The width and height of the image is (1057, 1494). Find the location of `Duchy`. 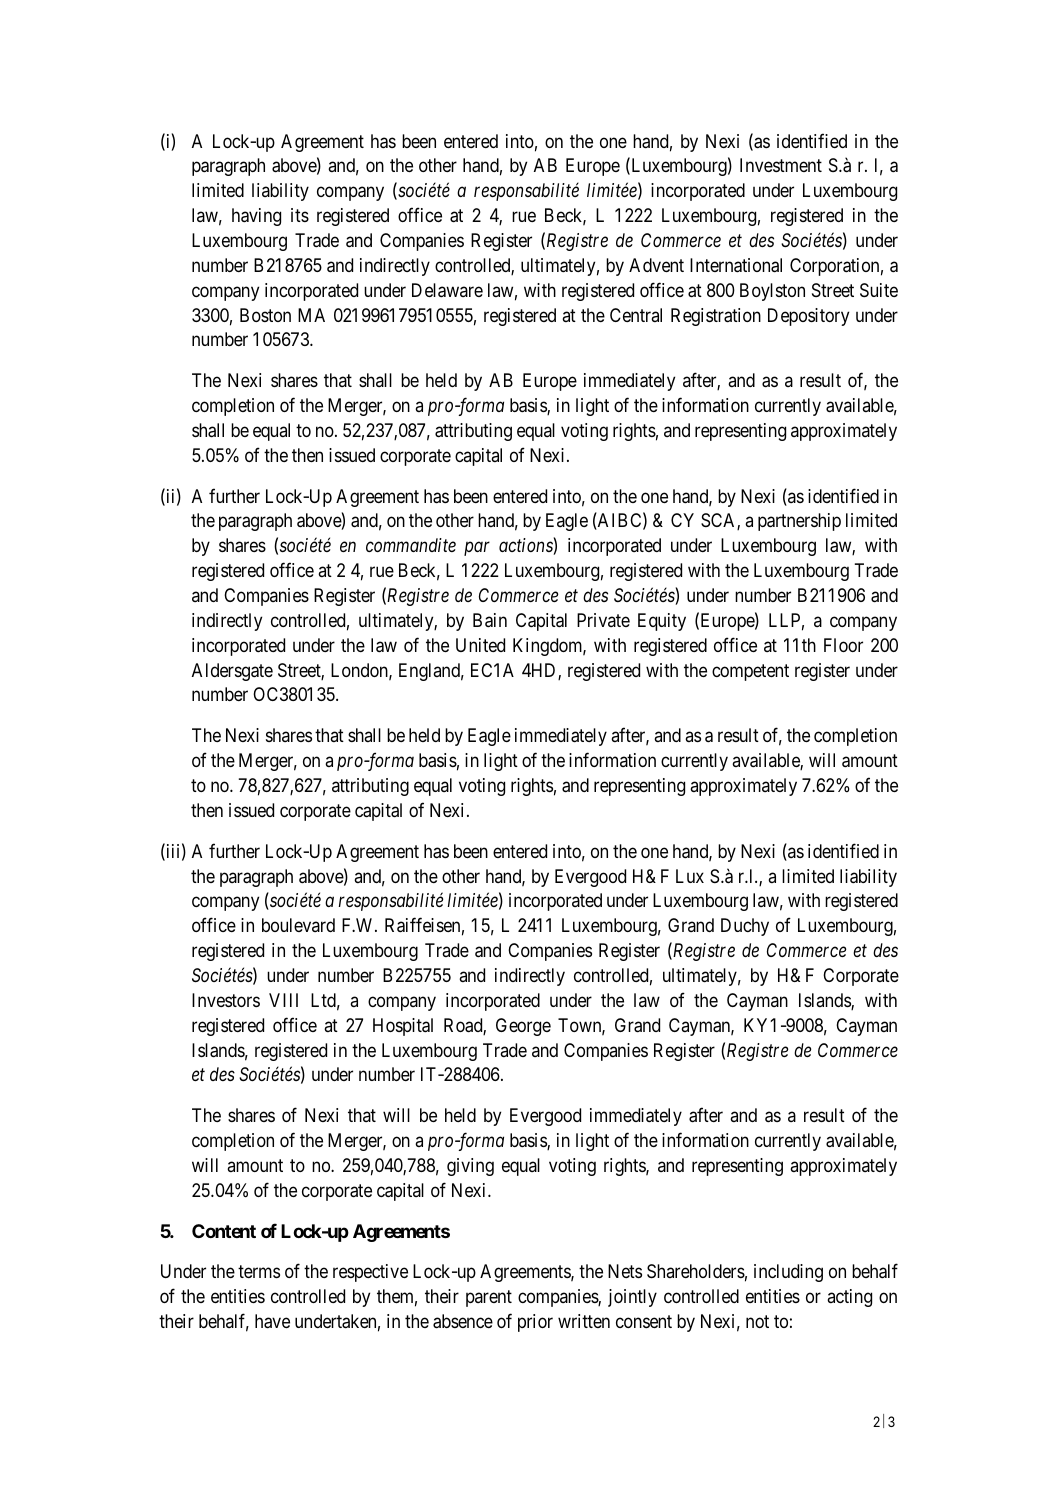

Duchy is located at coordinates (745, 927).
